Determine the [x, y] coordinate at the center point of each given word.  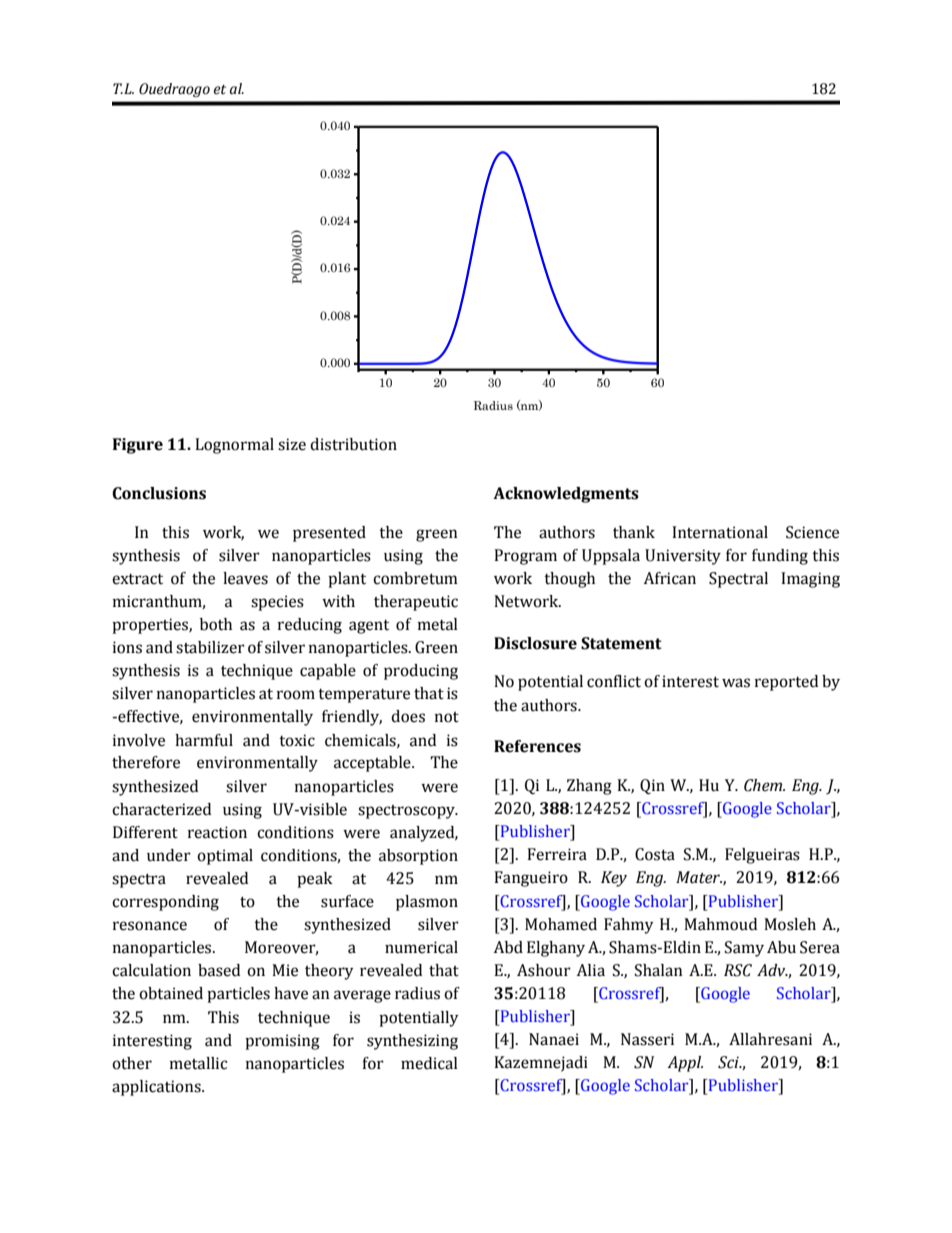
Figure [138, 446]
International [720, 532]
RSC [738, 970]
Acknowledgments [566, 495]
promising [282, 1042]
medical [429, 1063]
